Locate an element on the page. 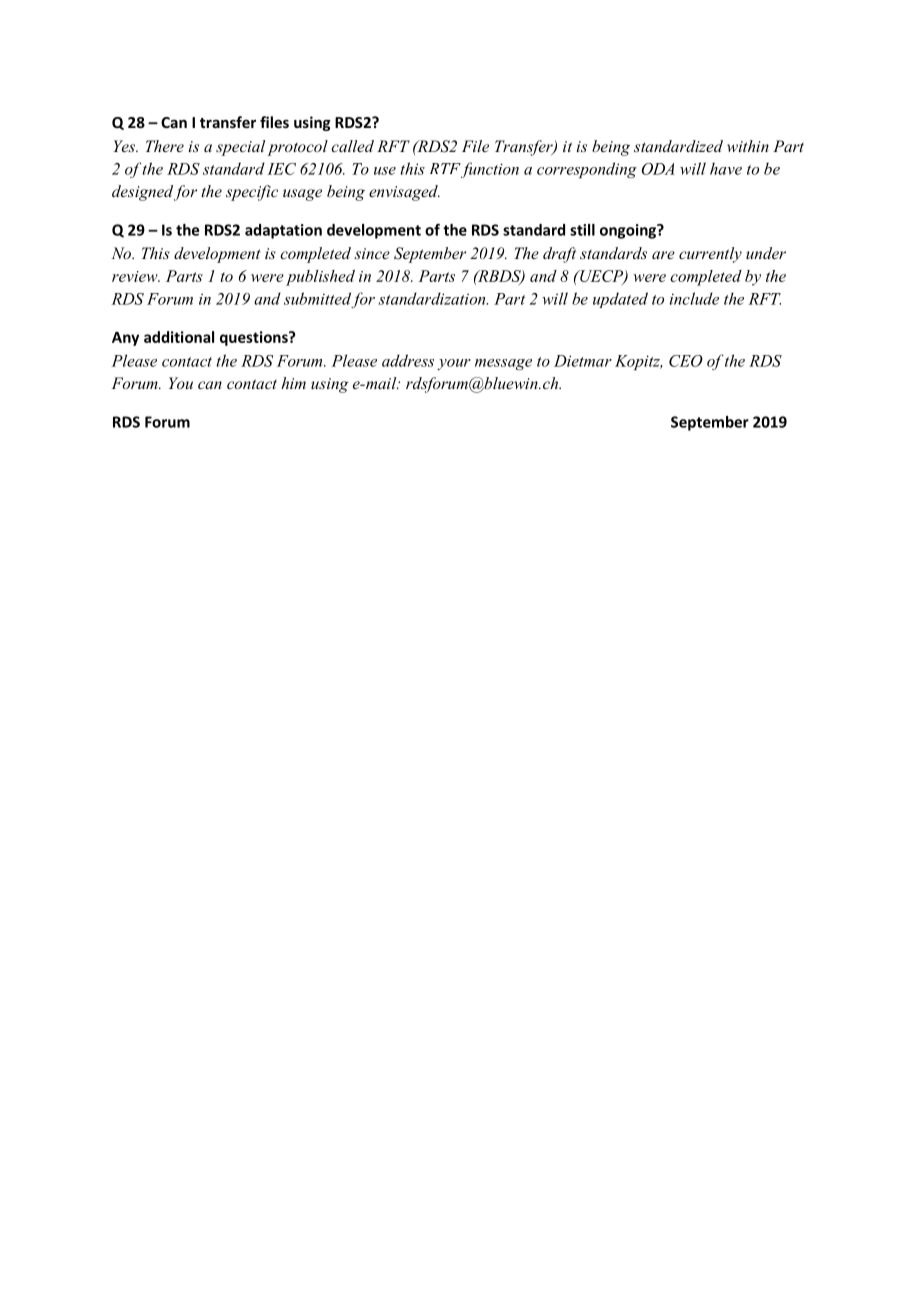 This document has height=1308, width=924. review is located at coordinates (136, 276).
